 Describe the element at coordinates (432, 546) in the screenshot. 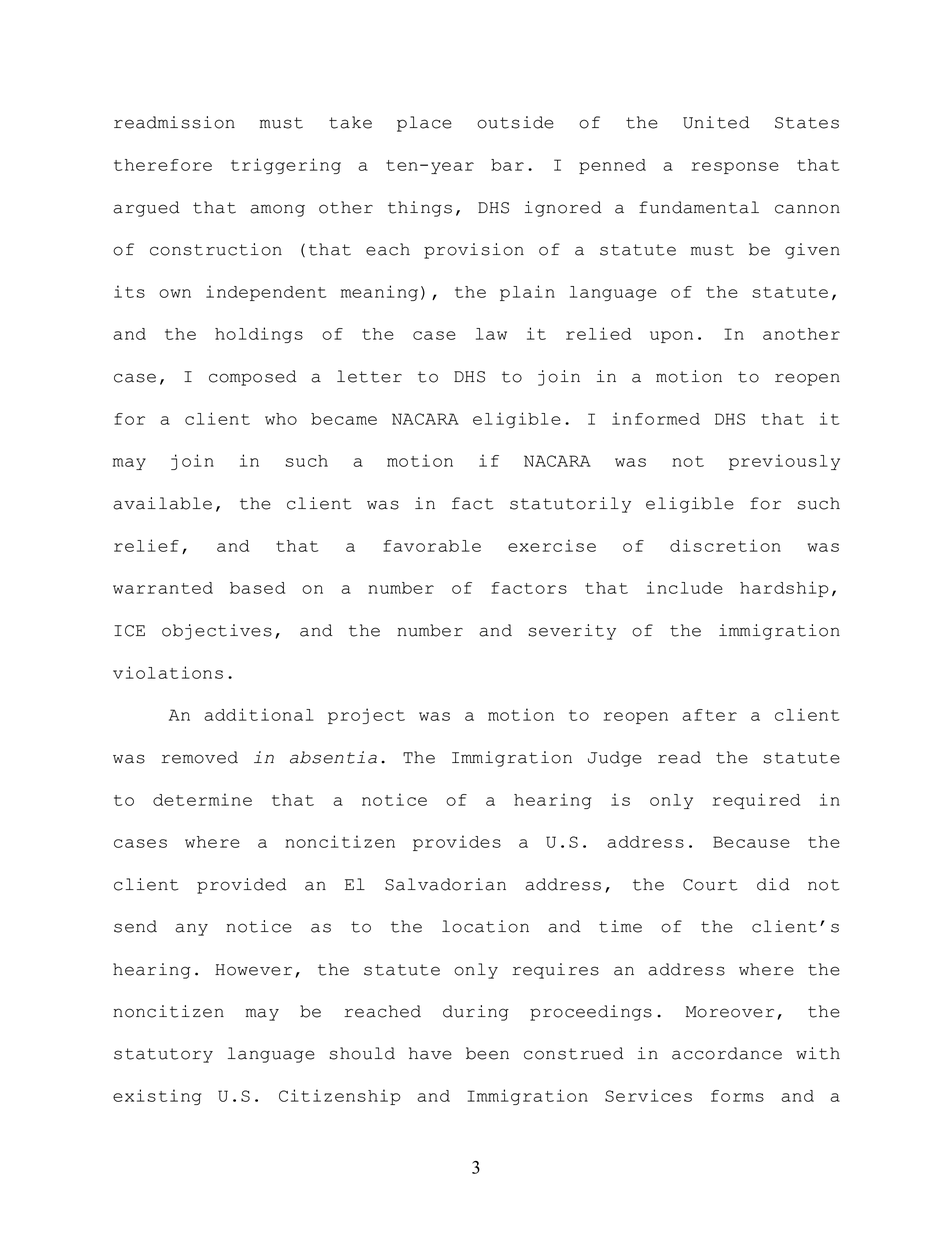

I see `favorable` at that location.
